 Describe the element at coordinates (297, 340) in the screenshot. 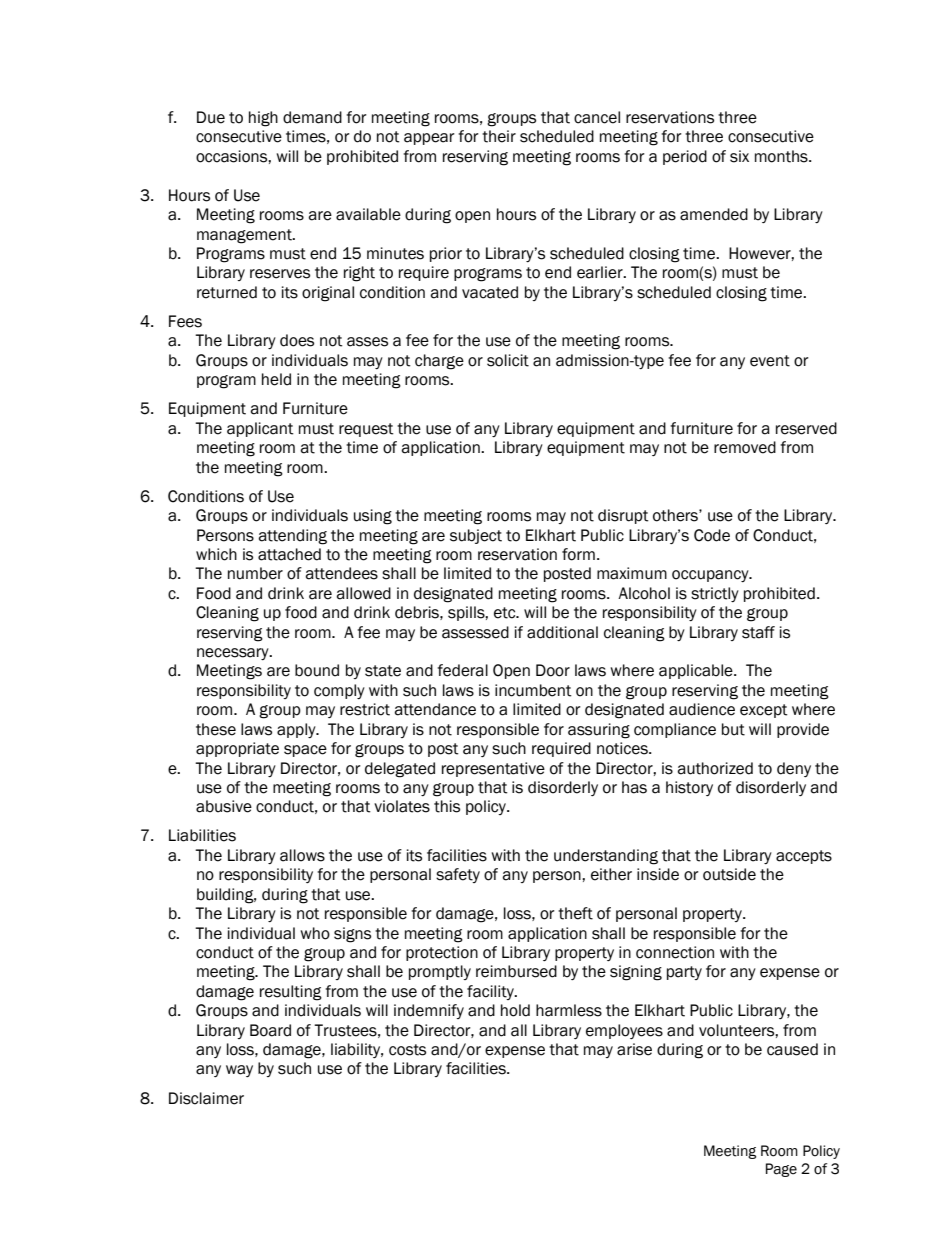

I see `does` at that location.
